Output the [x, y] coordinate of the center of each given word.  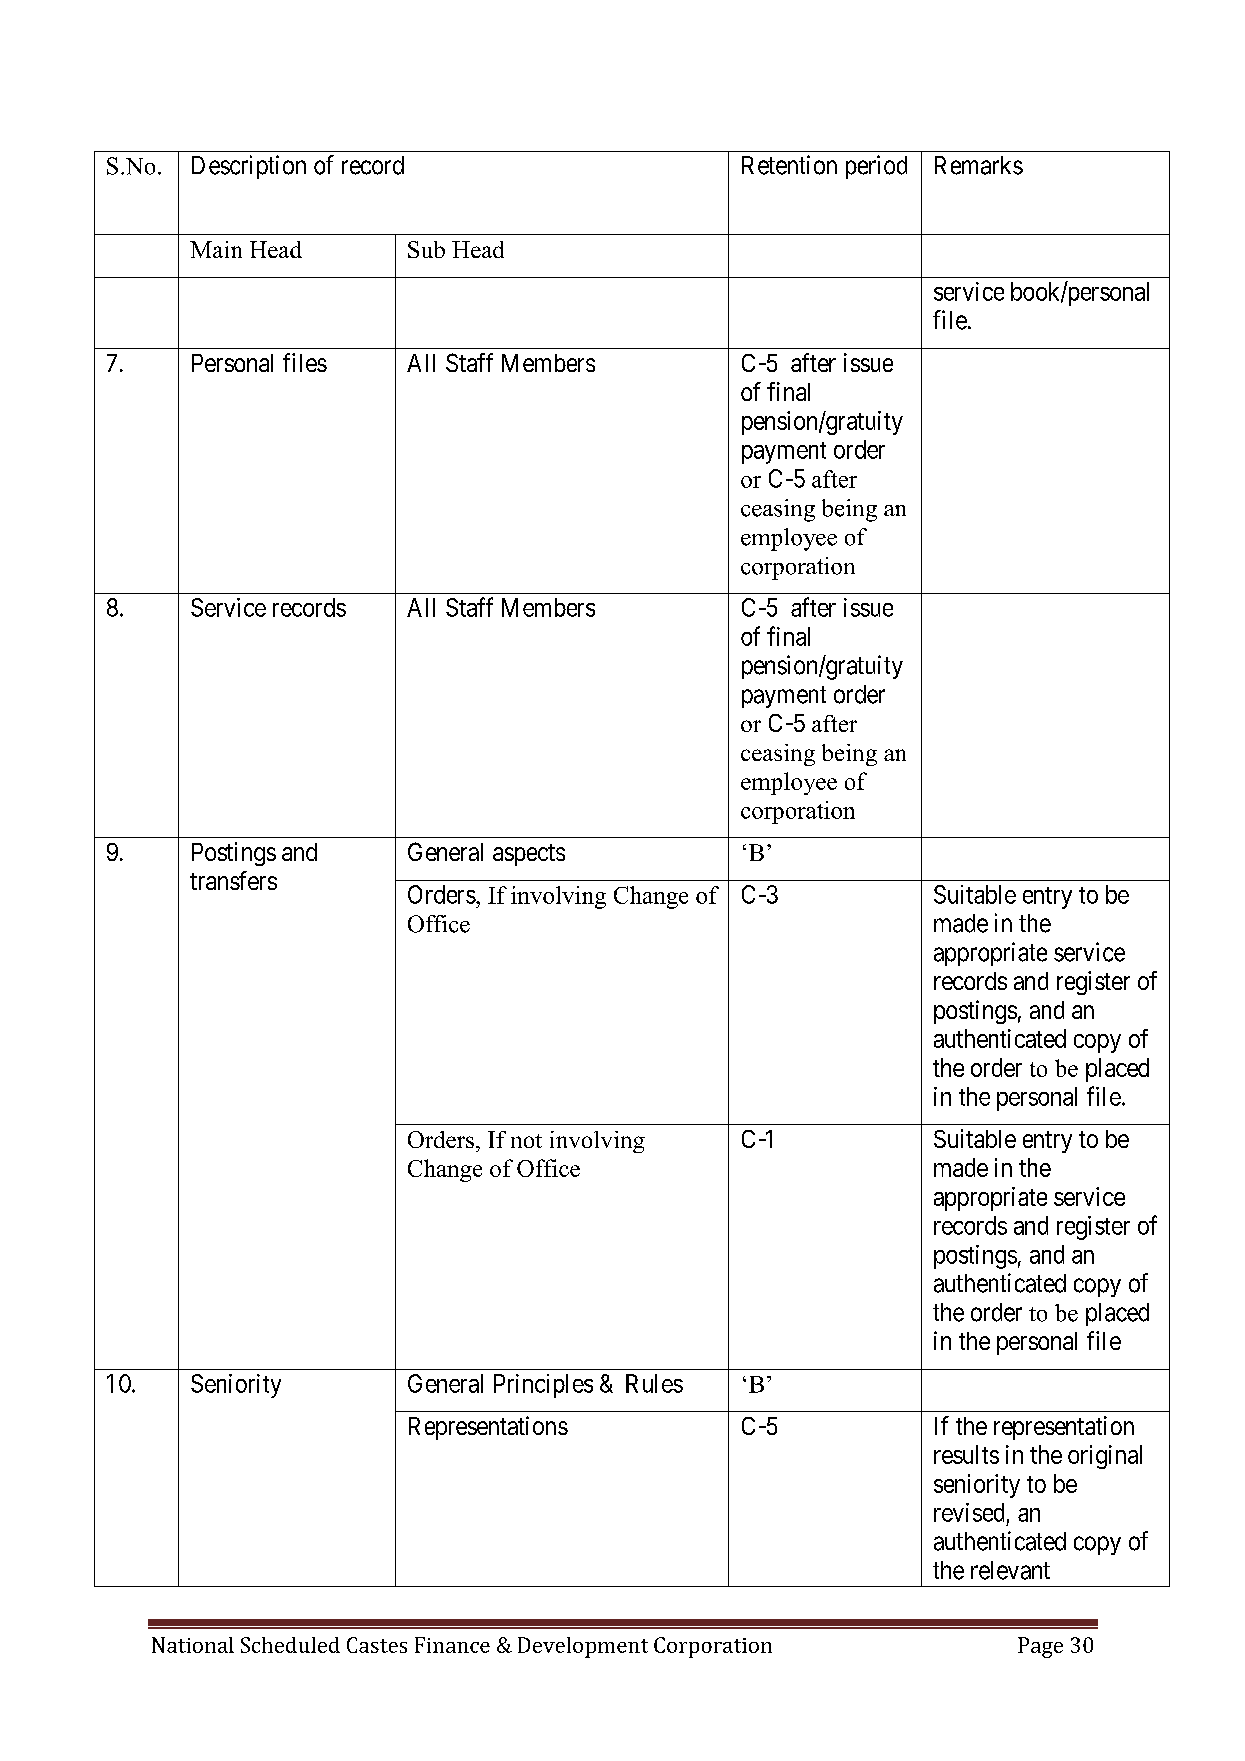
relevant [1010, 1570]
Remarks [979, 165]
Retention [789, 165]
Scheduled [290, 1645]
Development [583, 1647]
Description [249, 167]
